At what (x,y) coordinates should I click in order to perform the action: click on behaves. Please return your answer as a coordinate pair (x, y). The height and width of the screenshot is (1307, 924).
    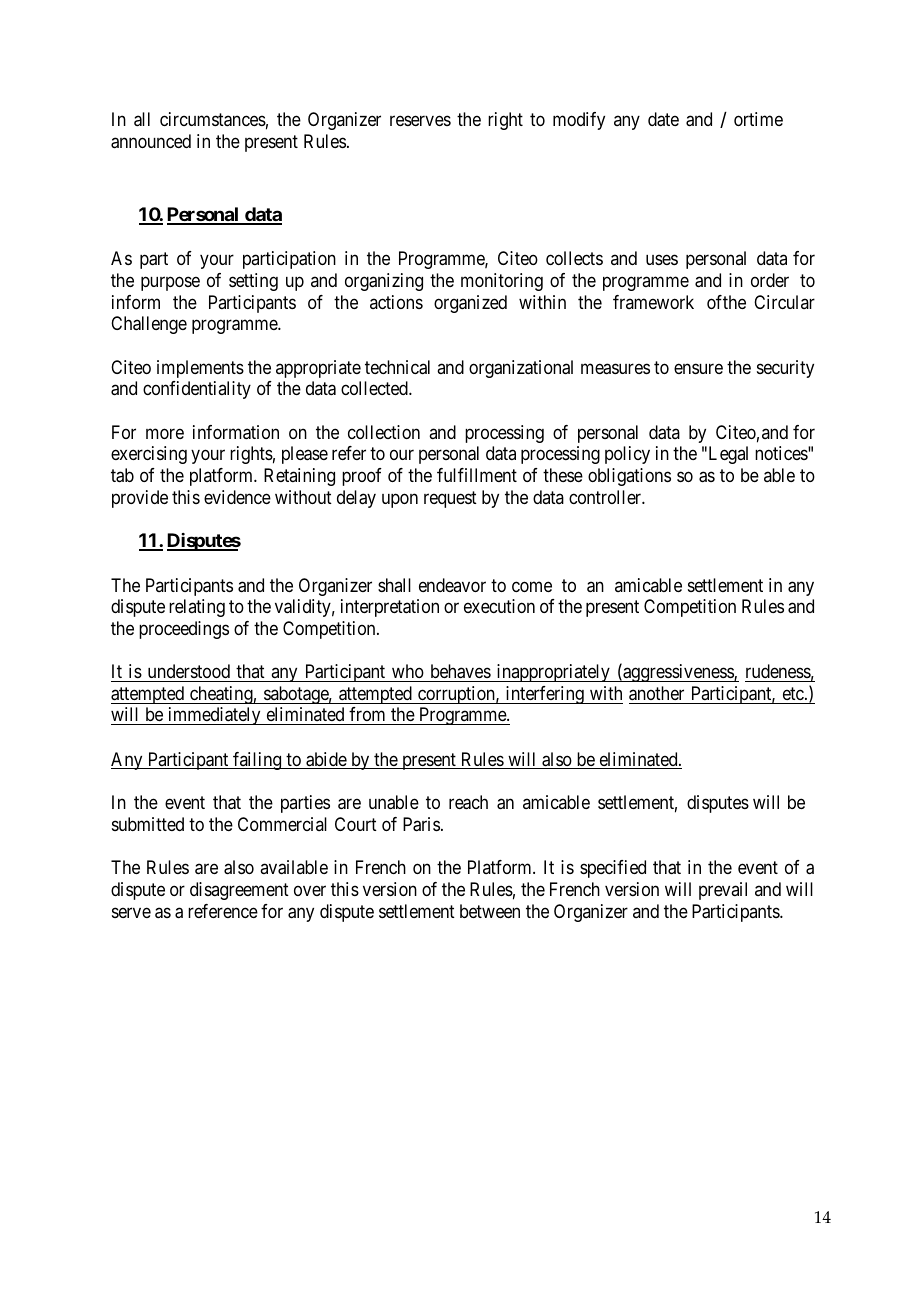
    Looking at the image, I should click on (460, 673).
